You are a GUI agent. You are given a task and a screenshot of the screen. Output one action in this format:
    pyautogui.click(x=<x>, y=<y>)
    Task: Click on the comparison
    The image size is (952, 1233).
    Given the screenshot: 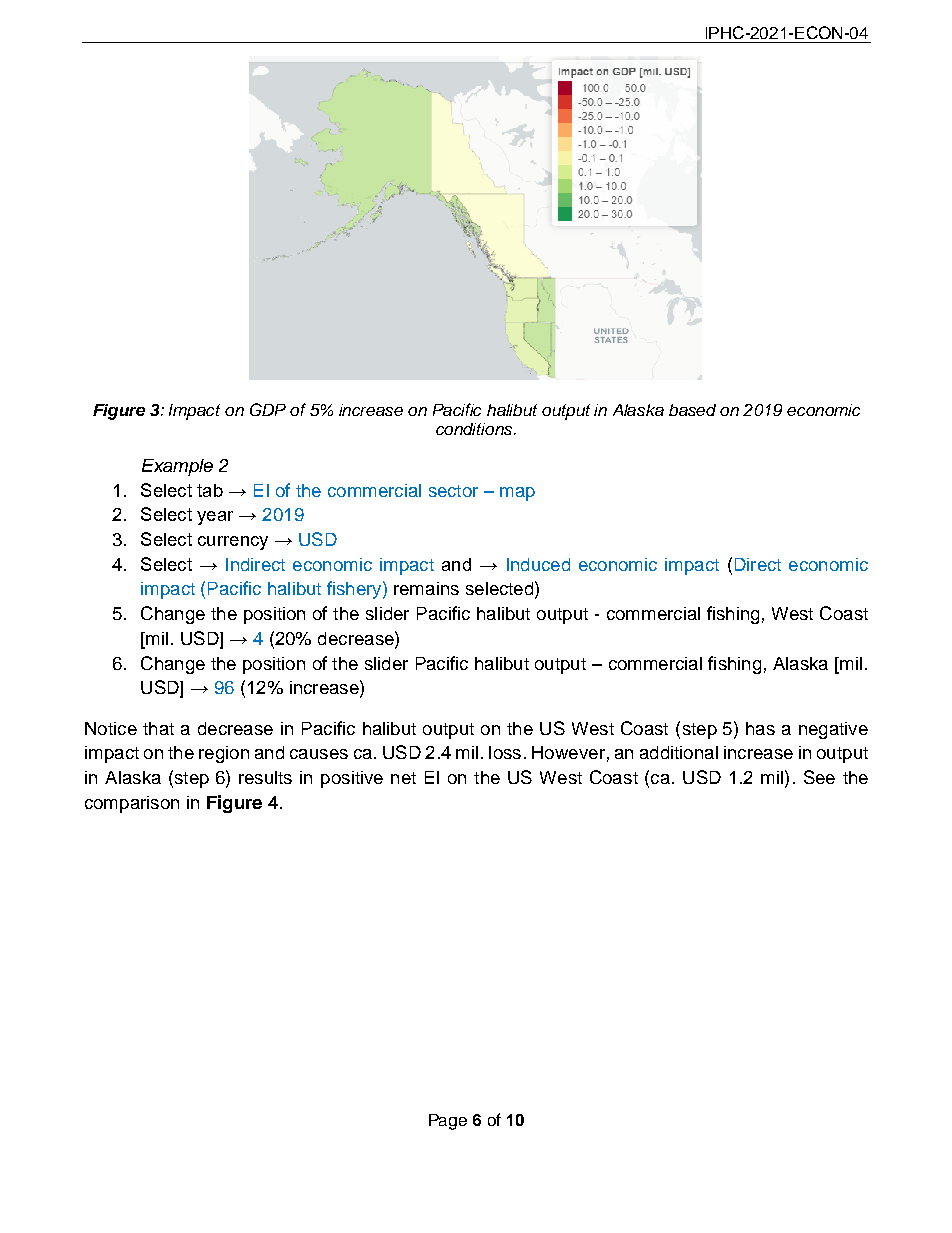 What is the action you would take?
    pyautogui.click(x=132, y=804)
